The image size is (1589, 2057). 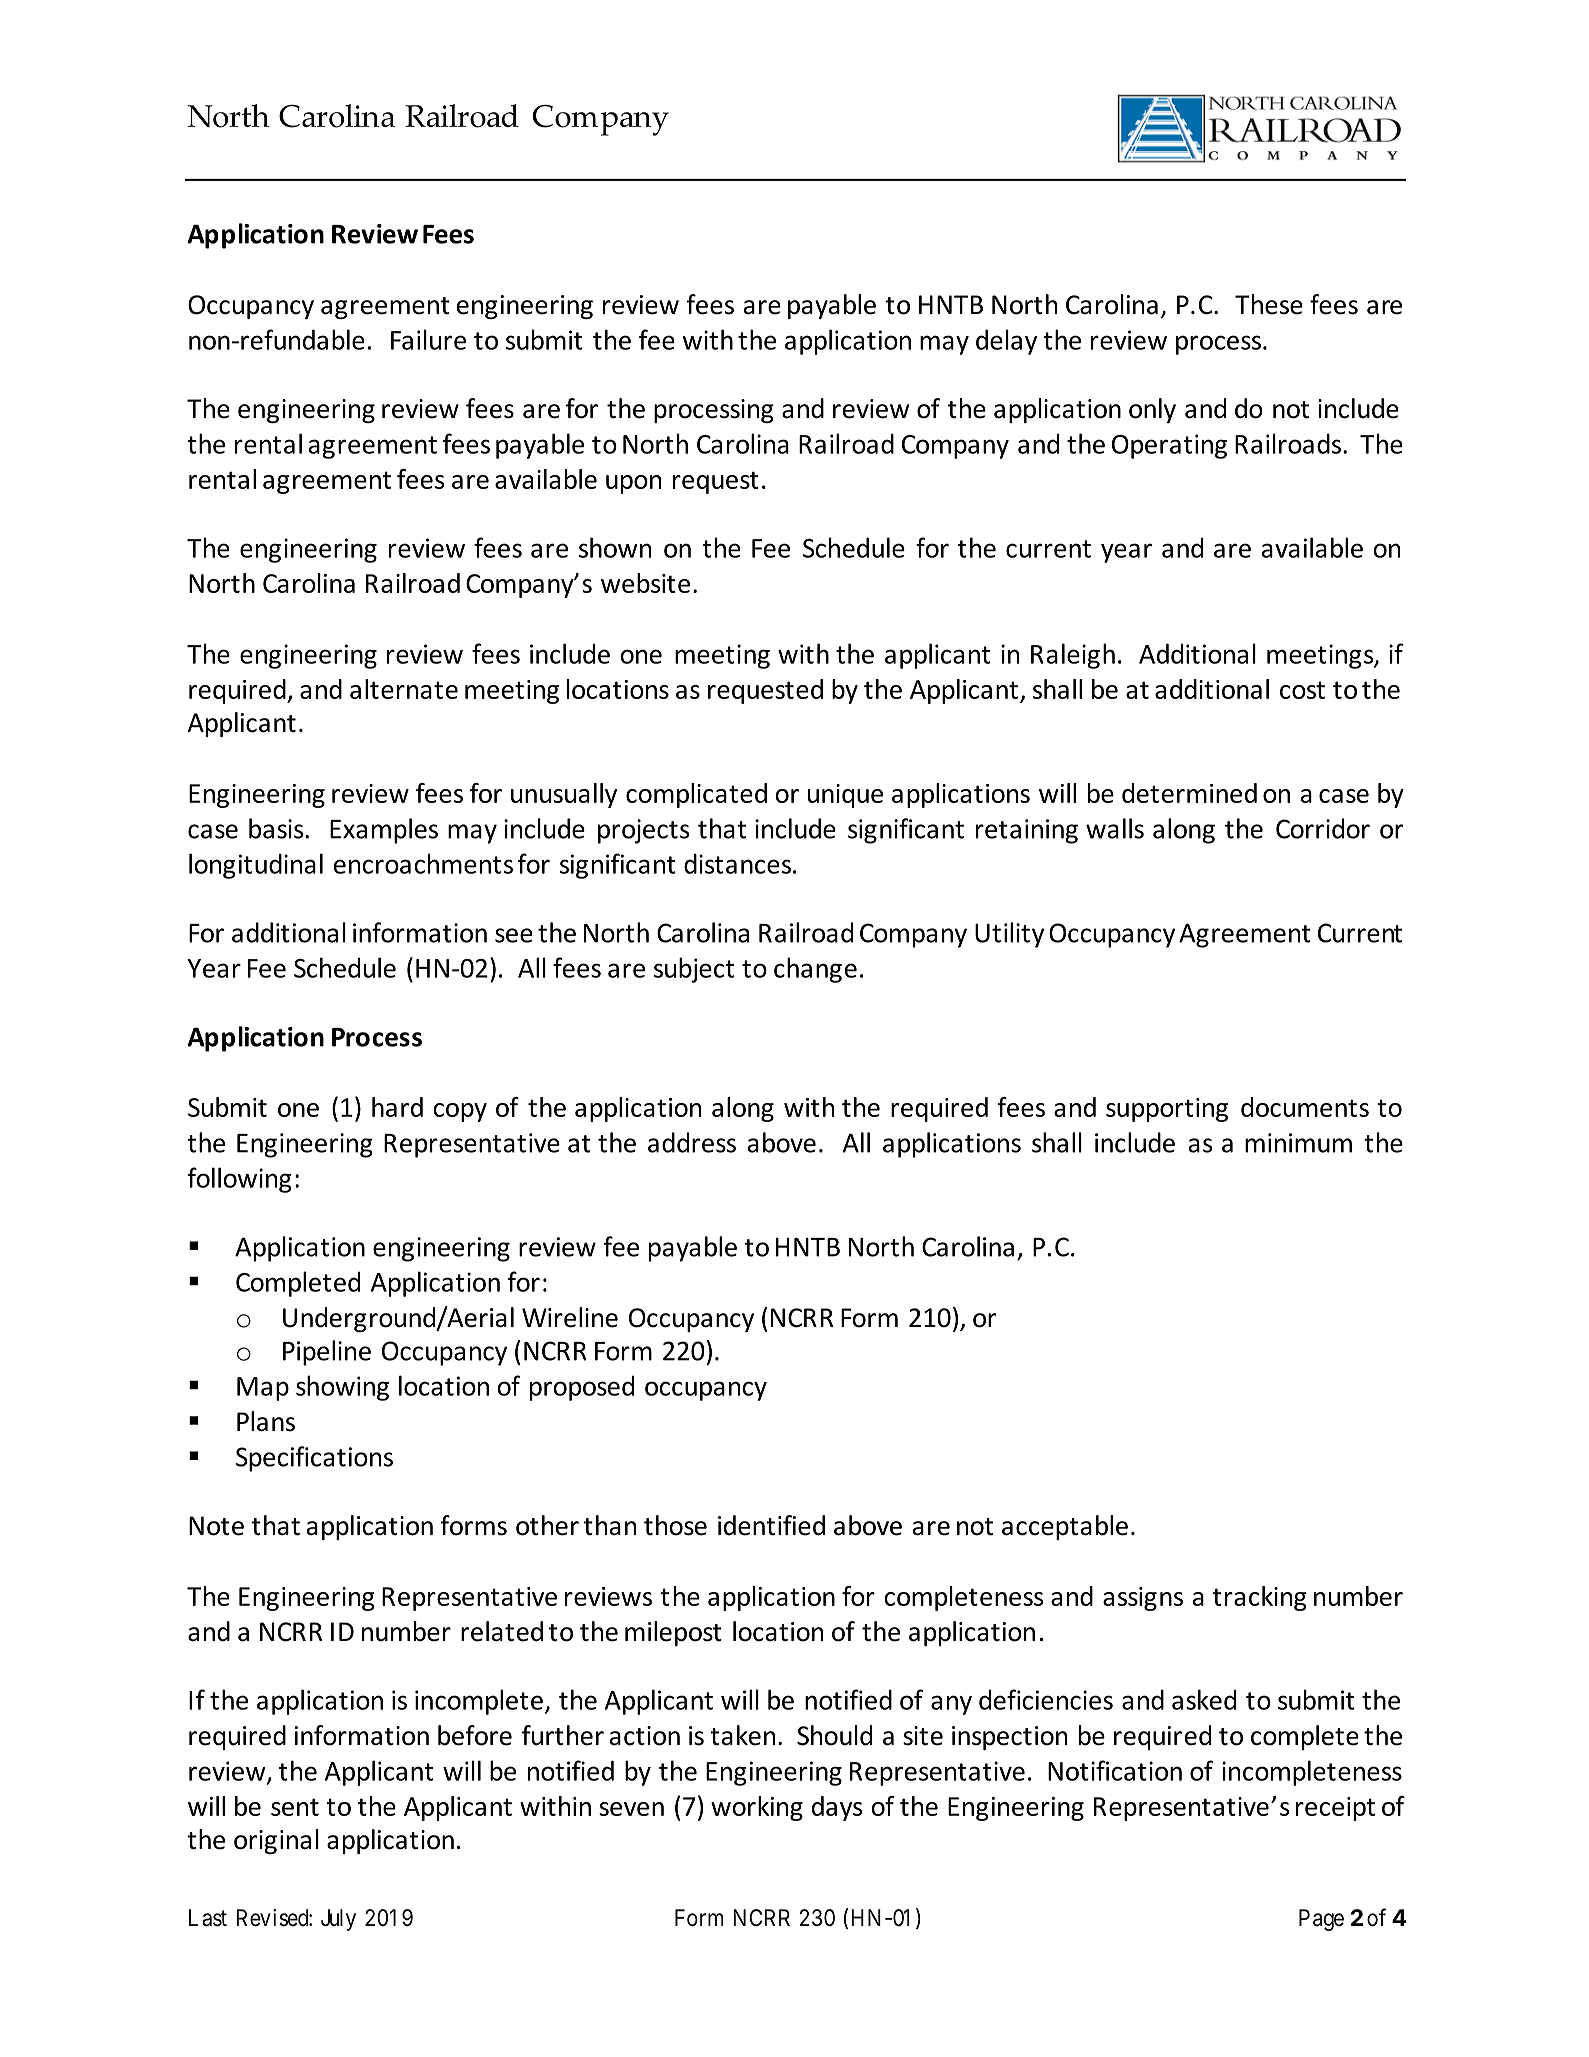 What do you see at coordinates (692, 1142) in the image?
I see `address` at bounding box center [692, 1142].
